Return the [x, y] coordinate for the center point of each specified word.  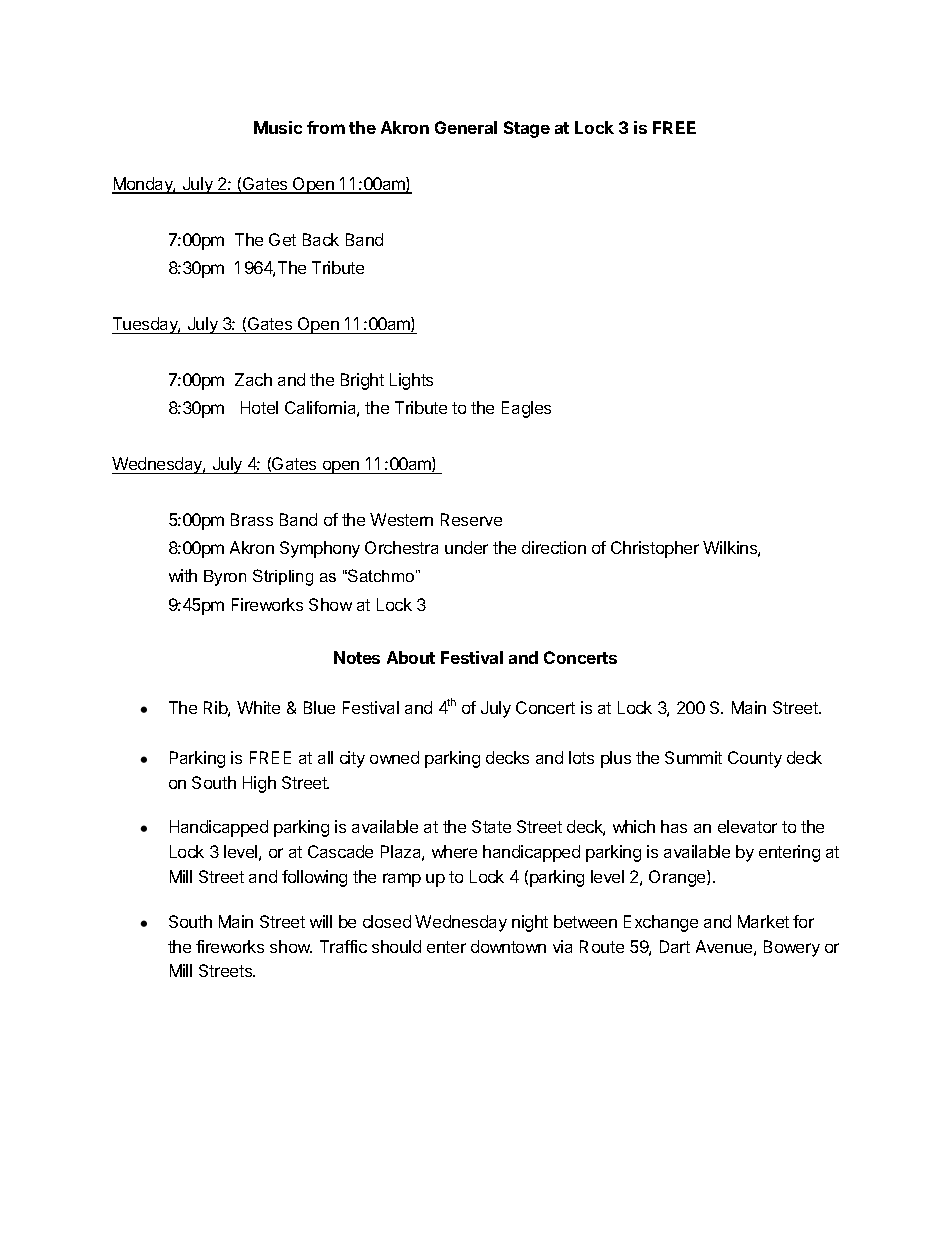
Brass [252, 519]
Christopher [655, 549]
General [466, 127]
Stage [527, 129]
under [466, 547]
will [321, 921]
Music [278, 127]
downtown [508, 946]
